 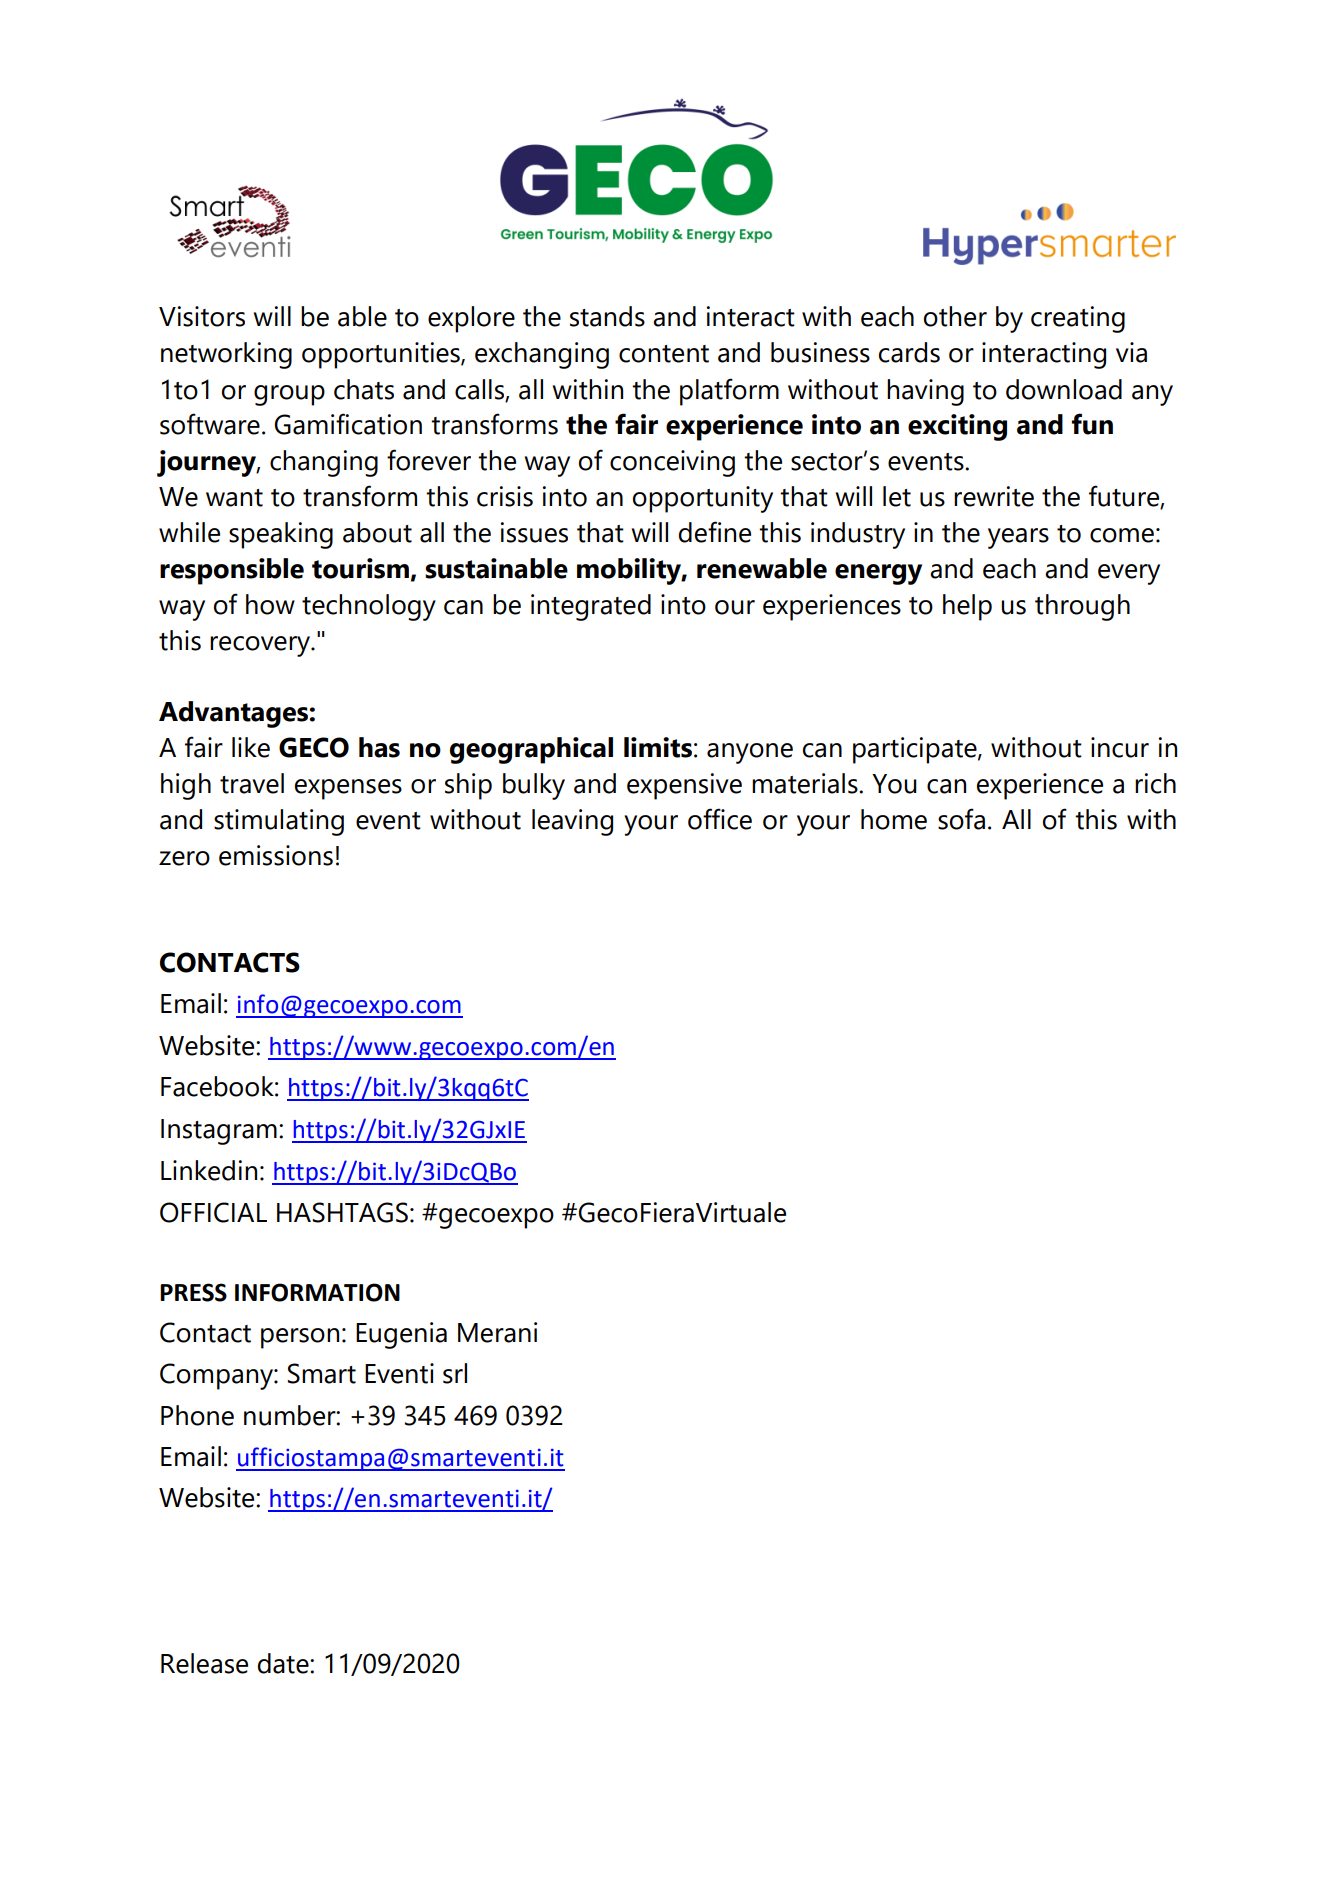 What do you see at coordinates (342, 1212) in the document?
I see `HASHTAGS` at bounding box center [342, 1212].
